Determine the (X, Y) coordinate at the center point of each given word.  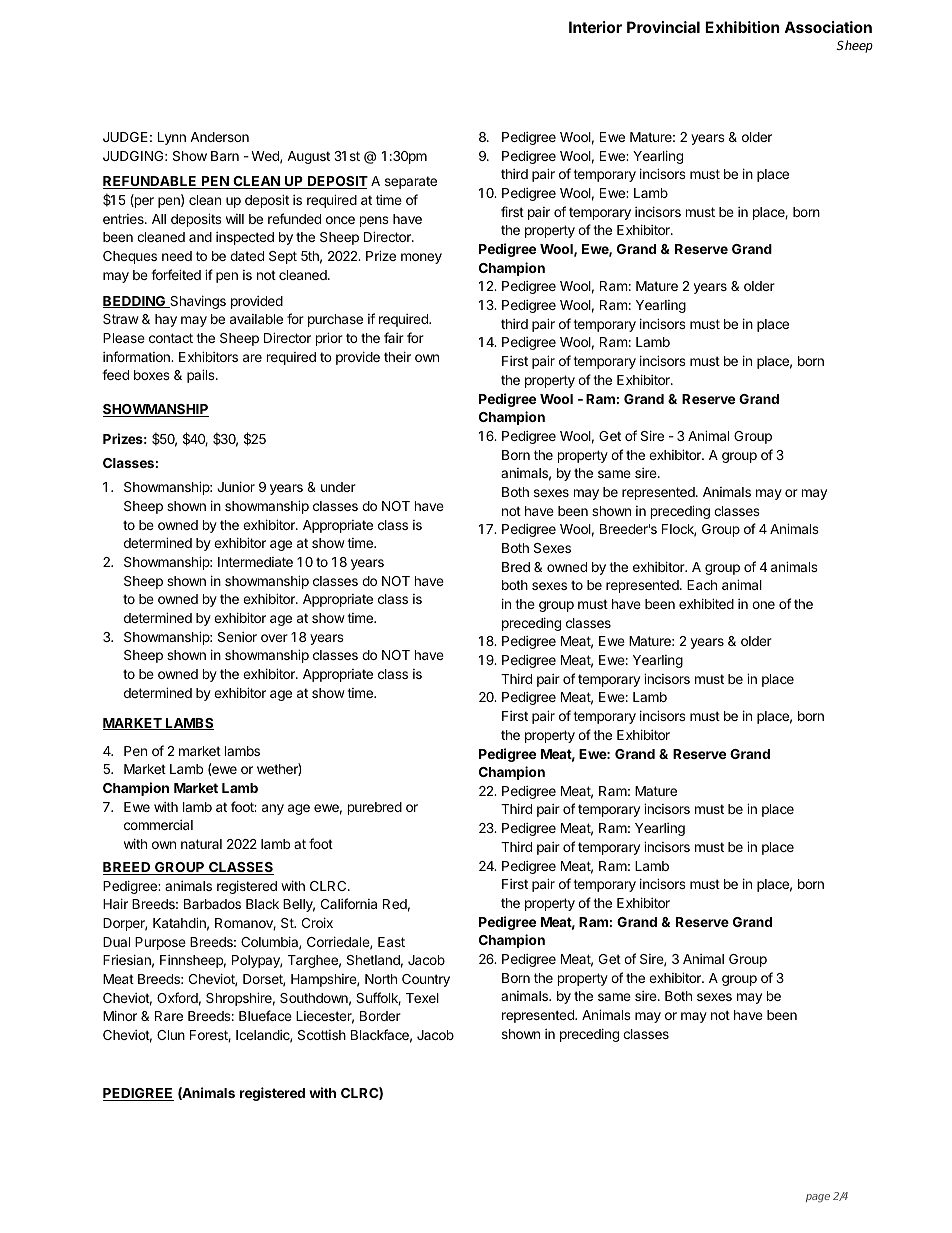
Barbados (212, 904)
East (391, 942)
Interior (595, 27)
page (818, 1198)
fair (394, 337)
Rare (169, 1016)
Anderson (219, 137)
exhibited (706, 603)
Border (380, 1016)
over (274, 638)
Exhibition (742, 27)
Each (702, 585)
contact (171, 338)
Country (426, 980)
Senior (237, 637)
